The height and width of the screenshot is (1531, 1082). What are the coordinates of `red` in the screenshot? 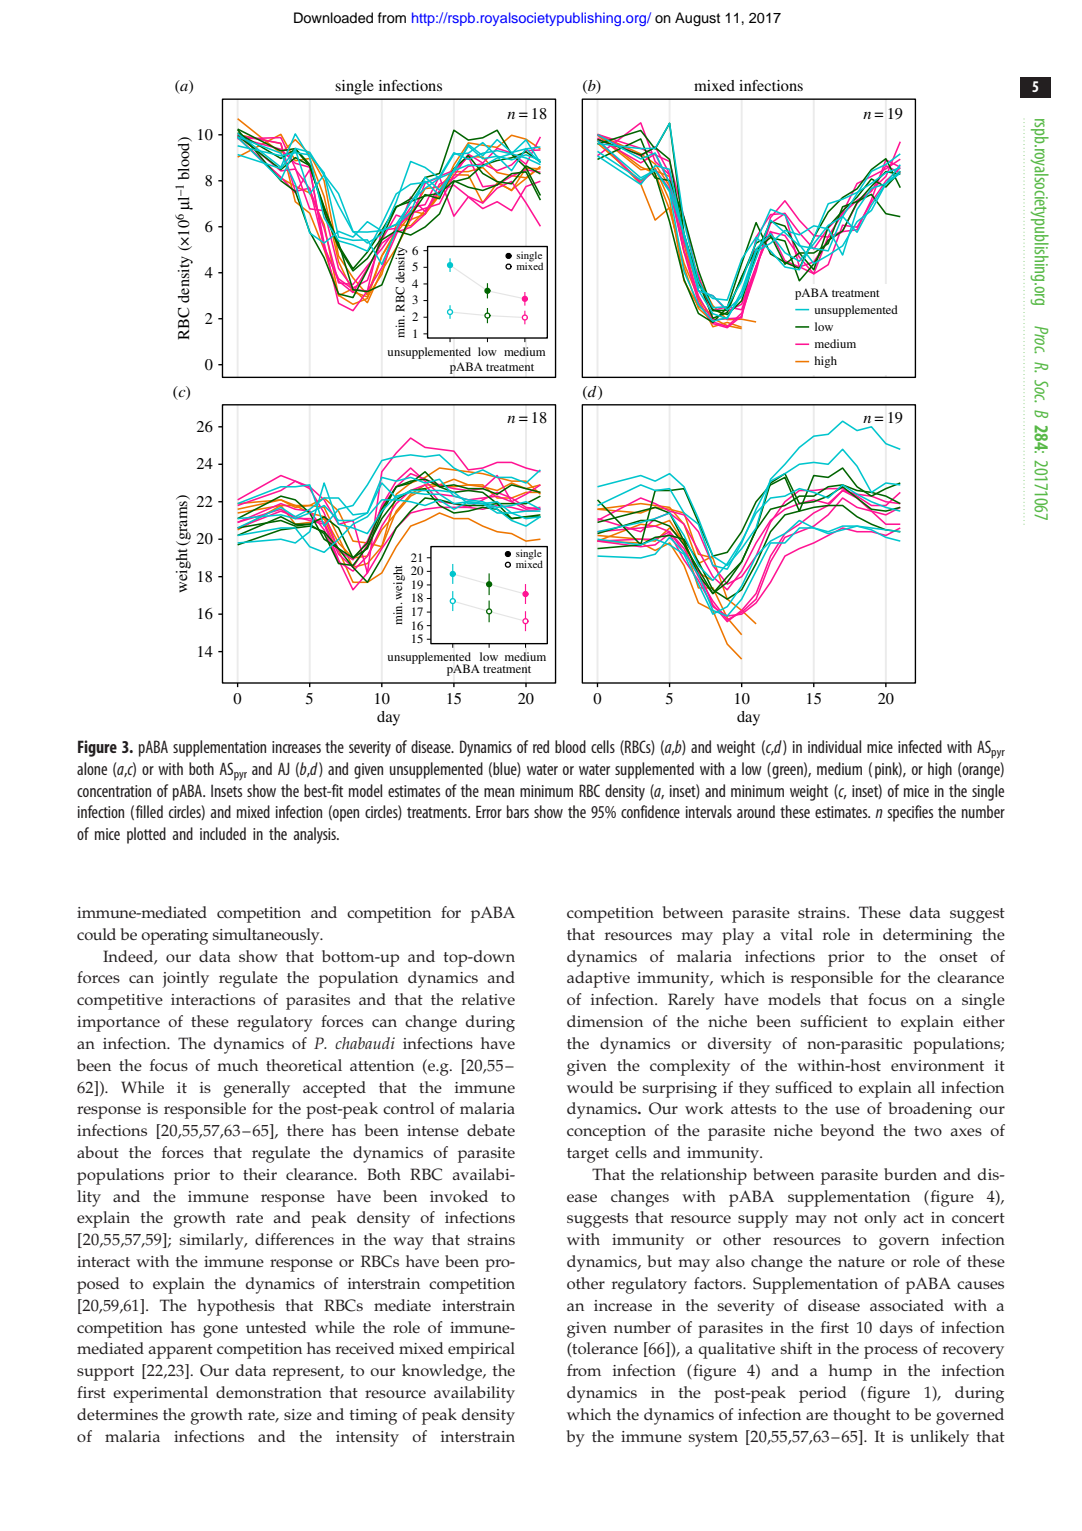 It's located at (541, 746).
